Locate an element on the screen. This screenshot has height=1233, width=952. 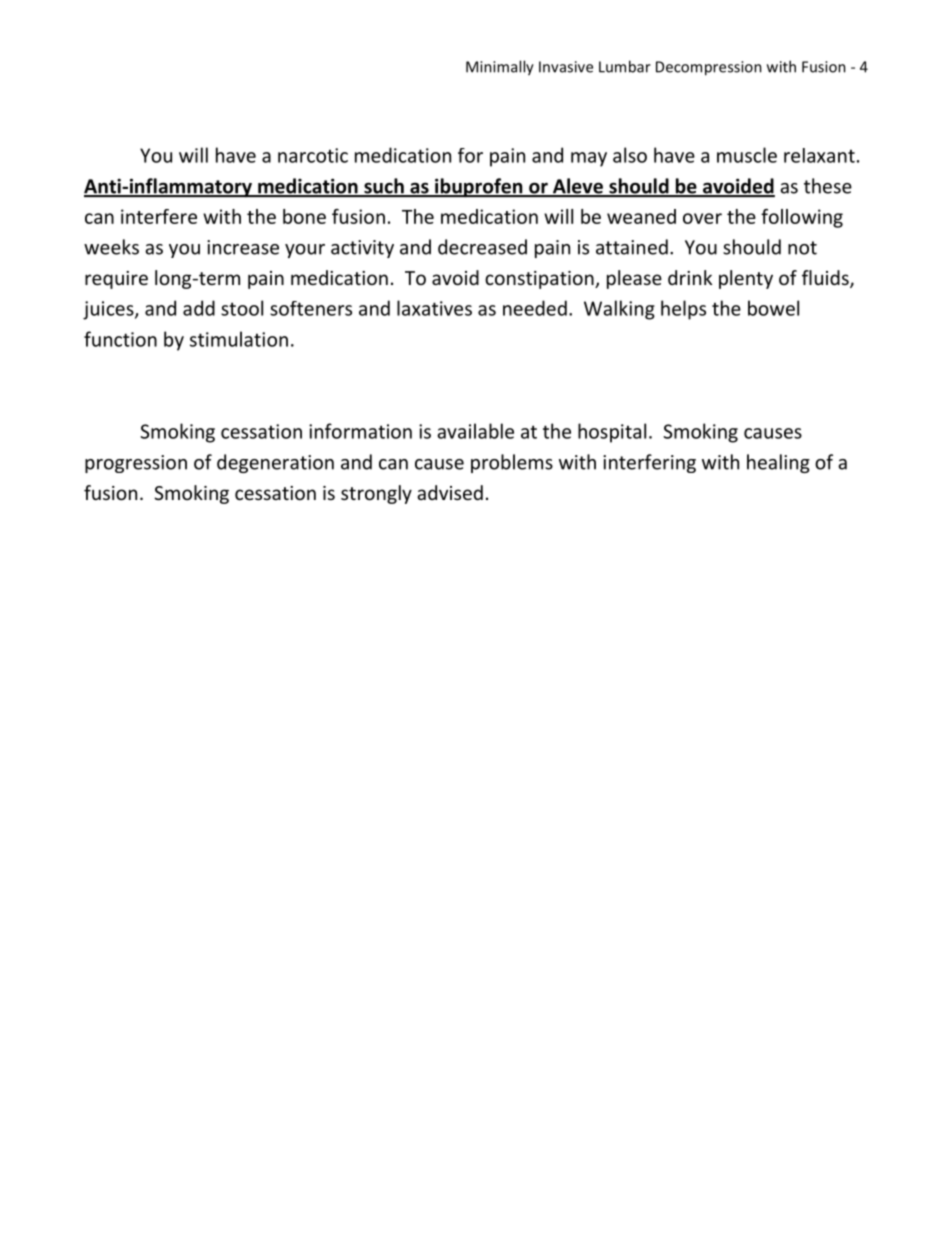
constipation is located at coordinates (540, 280).
